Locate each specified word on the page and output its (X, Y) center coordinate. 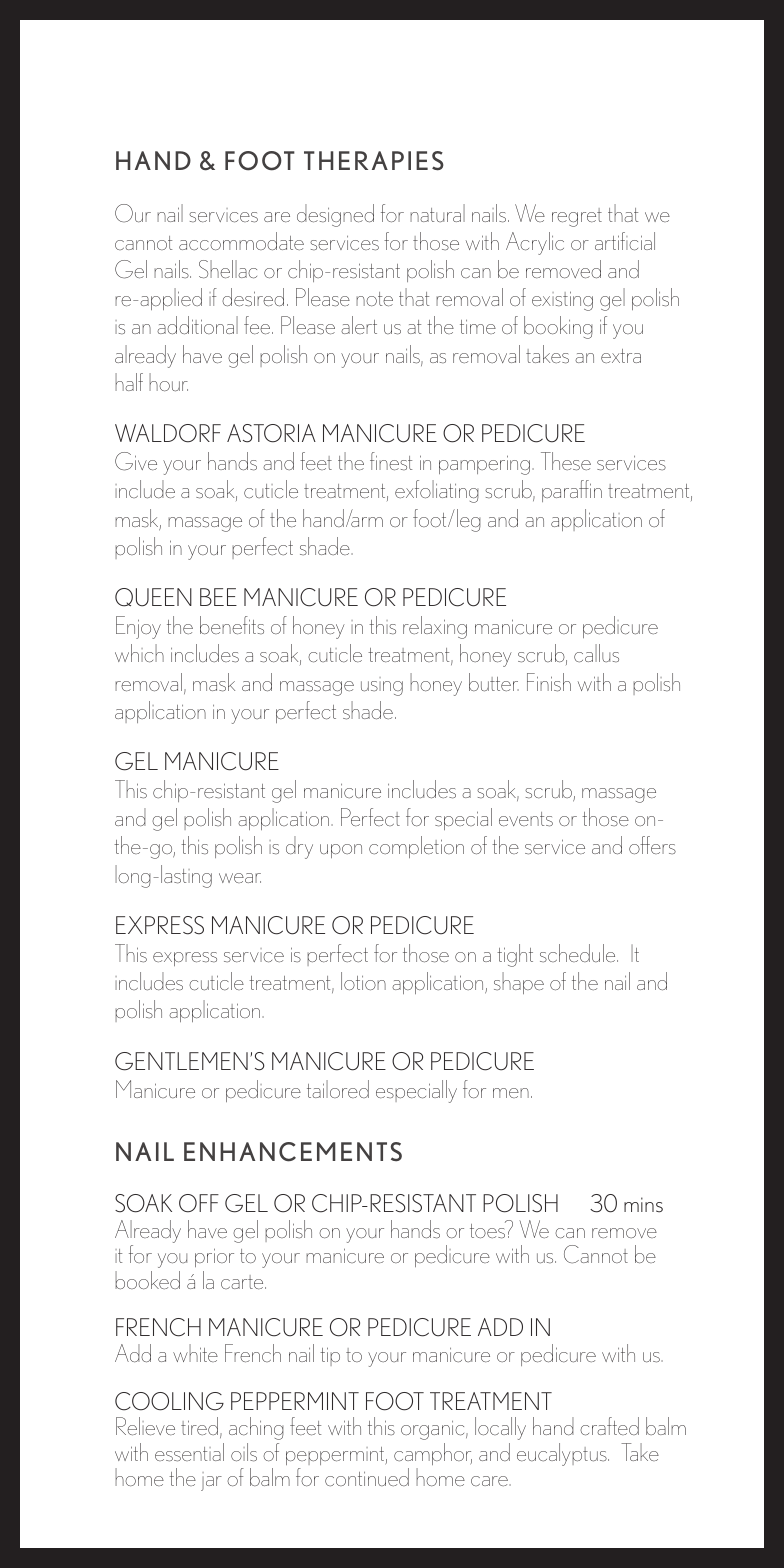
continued (367, 1477)
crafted (609, 1426)
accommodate (241, 241)
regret (577, 217)
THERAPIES (374, 161)
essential (189, 1452)
